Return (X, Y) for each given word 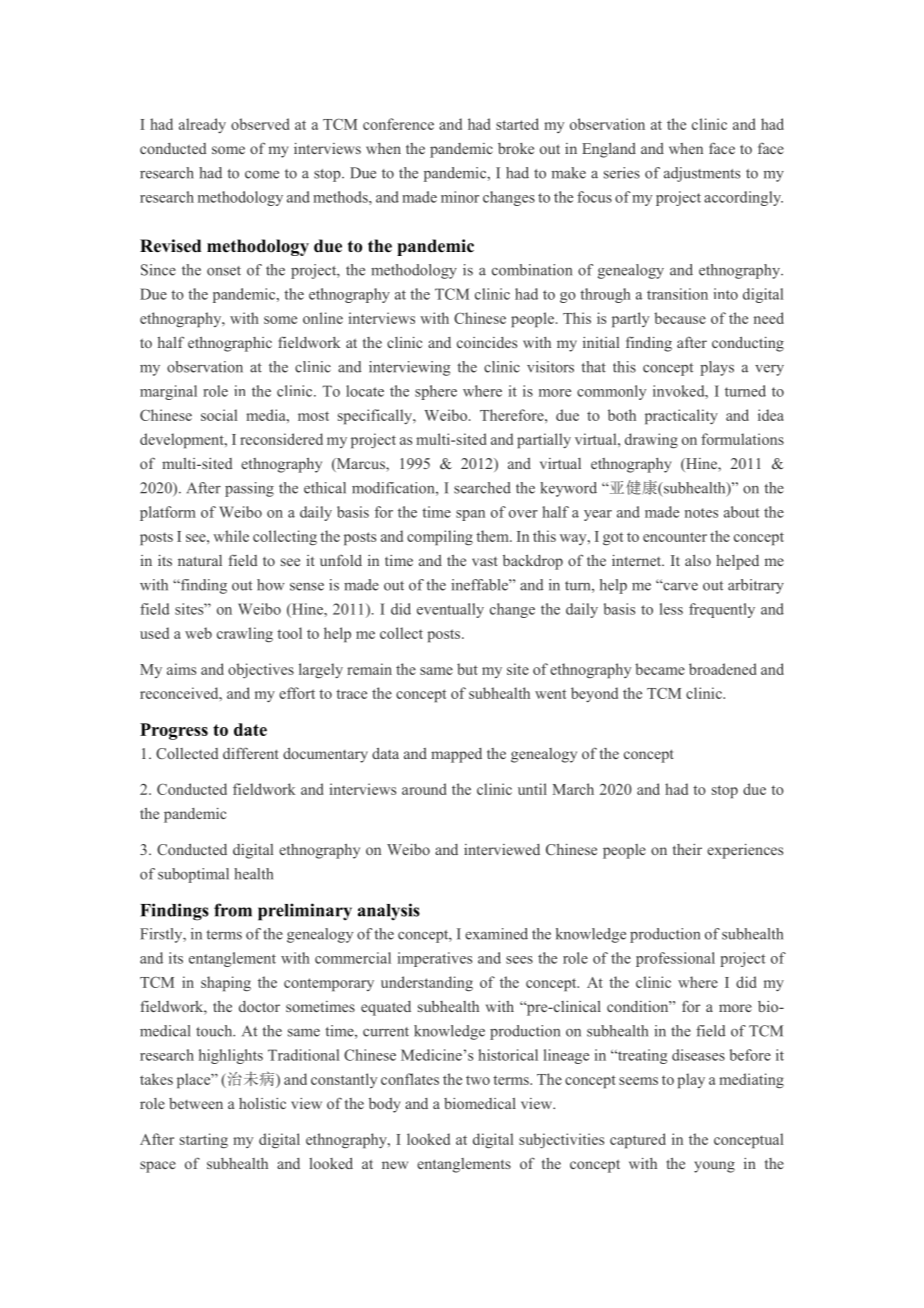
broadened (723, 669)
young (714, 1167)
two (478, 1080)
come (262, 175)
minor (460, 197)
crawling (245, 634)
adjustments (702, 174)
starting (204, 1140)
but (467, 669)
